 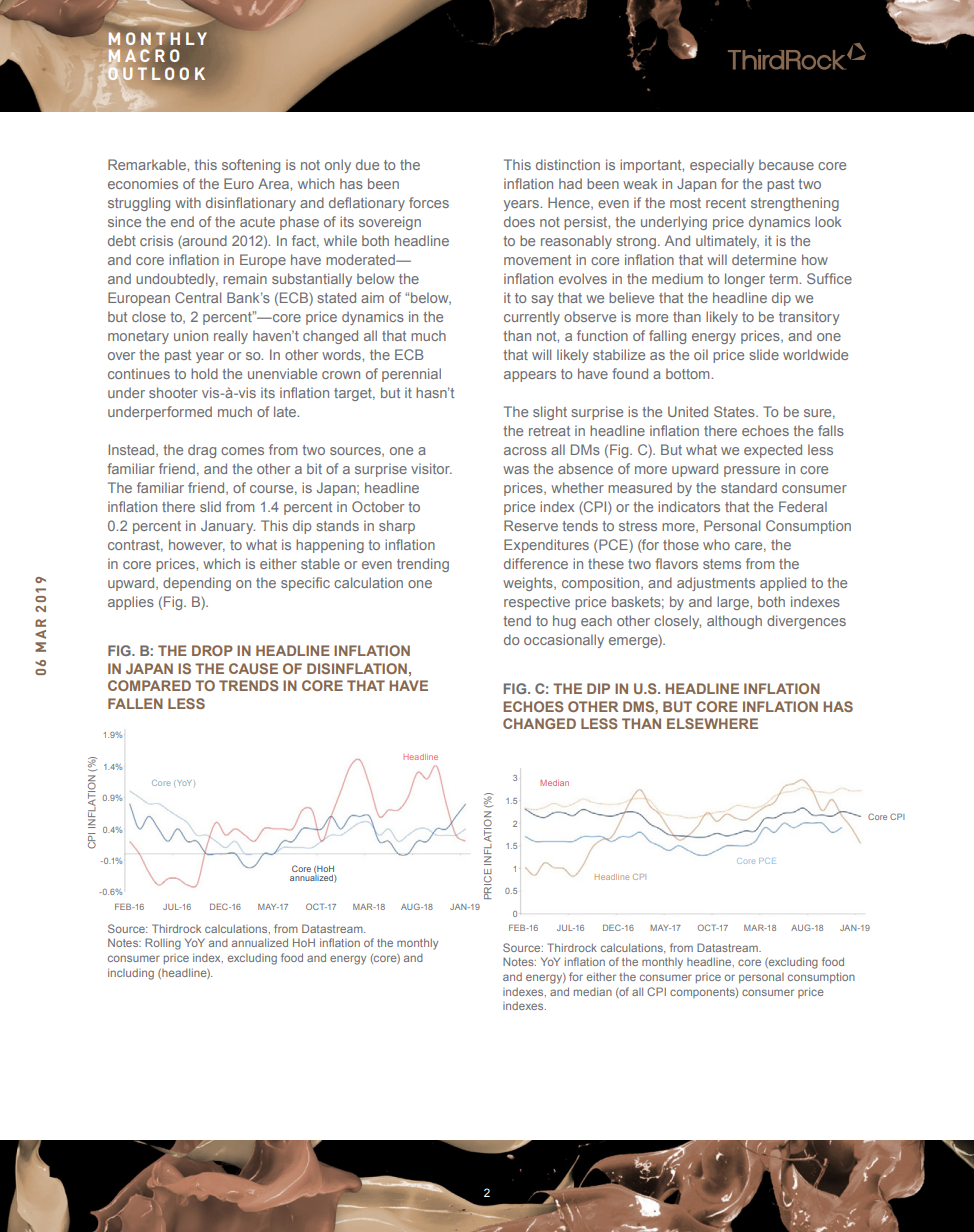 What do you see at coordinates (726, 203) in the screenshot?
I see `recent` at bounding box center [726, 203].
